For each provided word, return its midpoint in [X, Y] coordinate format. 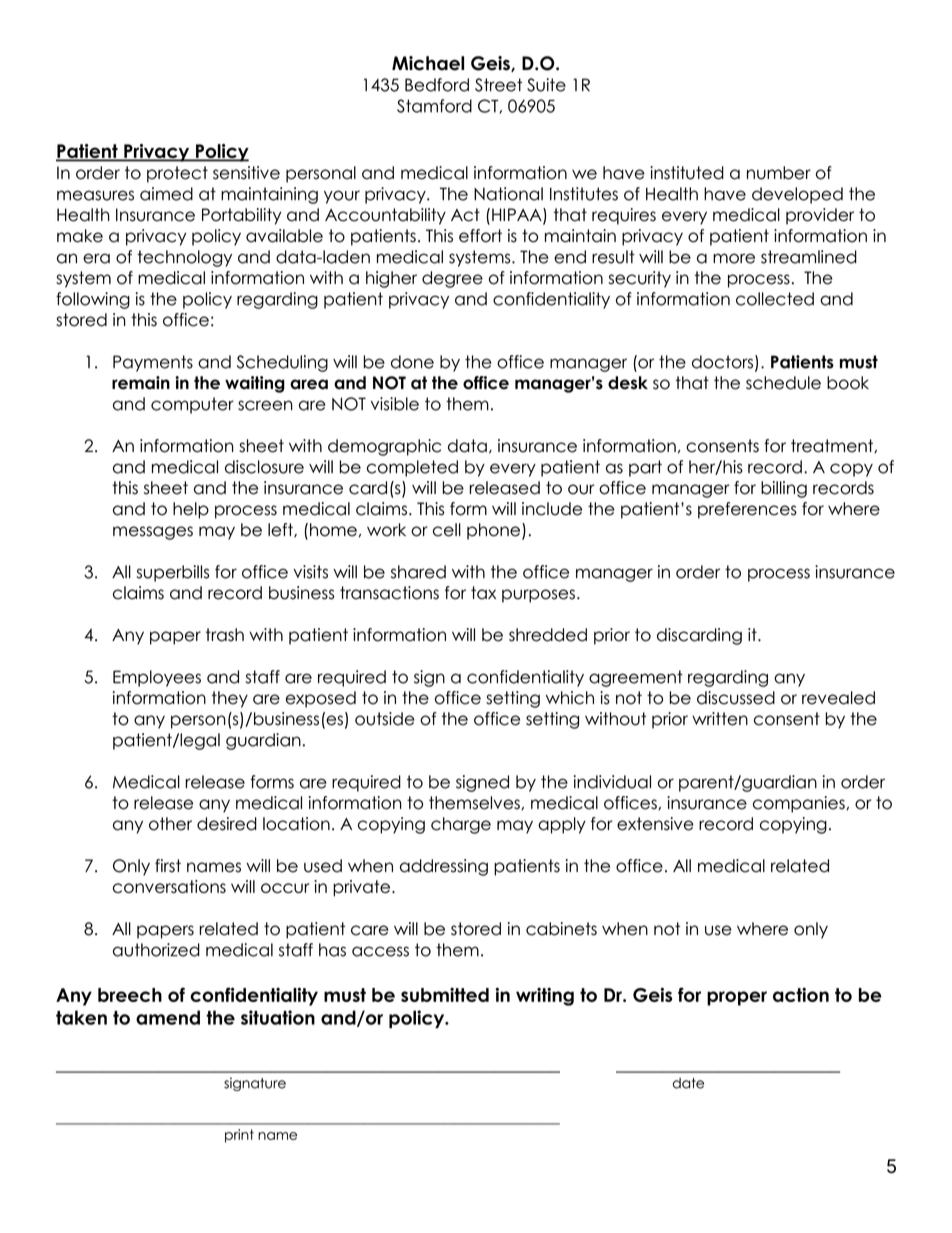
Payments [153, 363]
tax [483, 593]
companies [800, 804]
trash [225, 635]
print [239, 1136]
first [168, 866]
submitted [445, 994]
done [412, 362]
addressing [444, 867]
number [779, 173]
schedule [783, 383]
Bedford [437, 85]
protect [177, 174]
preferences [747, 510]
